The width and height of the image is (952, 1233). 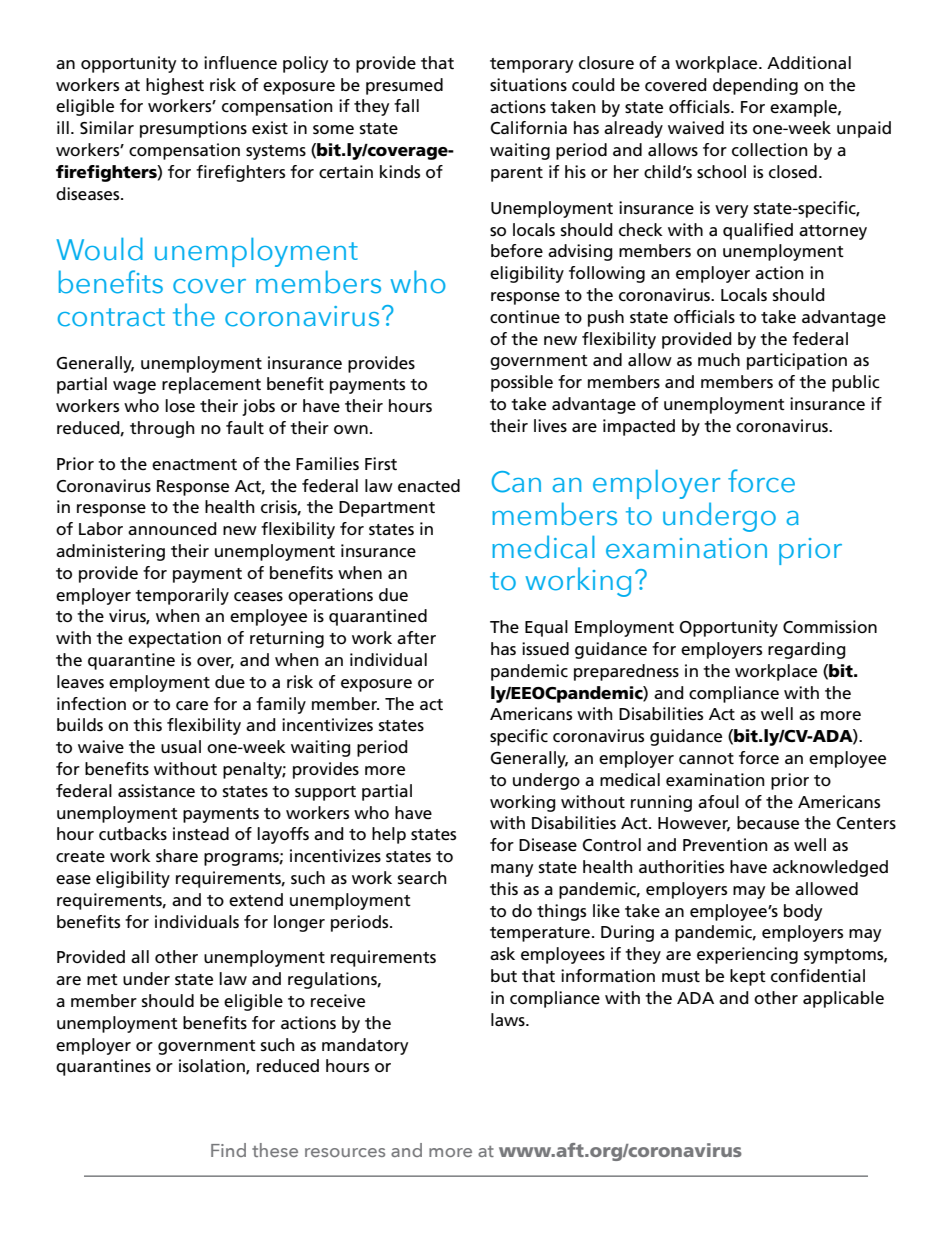 I want to click on applicable, so click(x=843, y=999).
